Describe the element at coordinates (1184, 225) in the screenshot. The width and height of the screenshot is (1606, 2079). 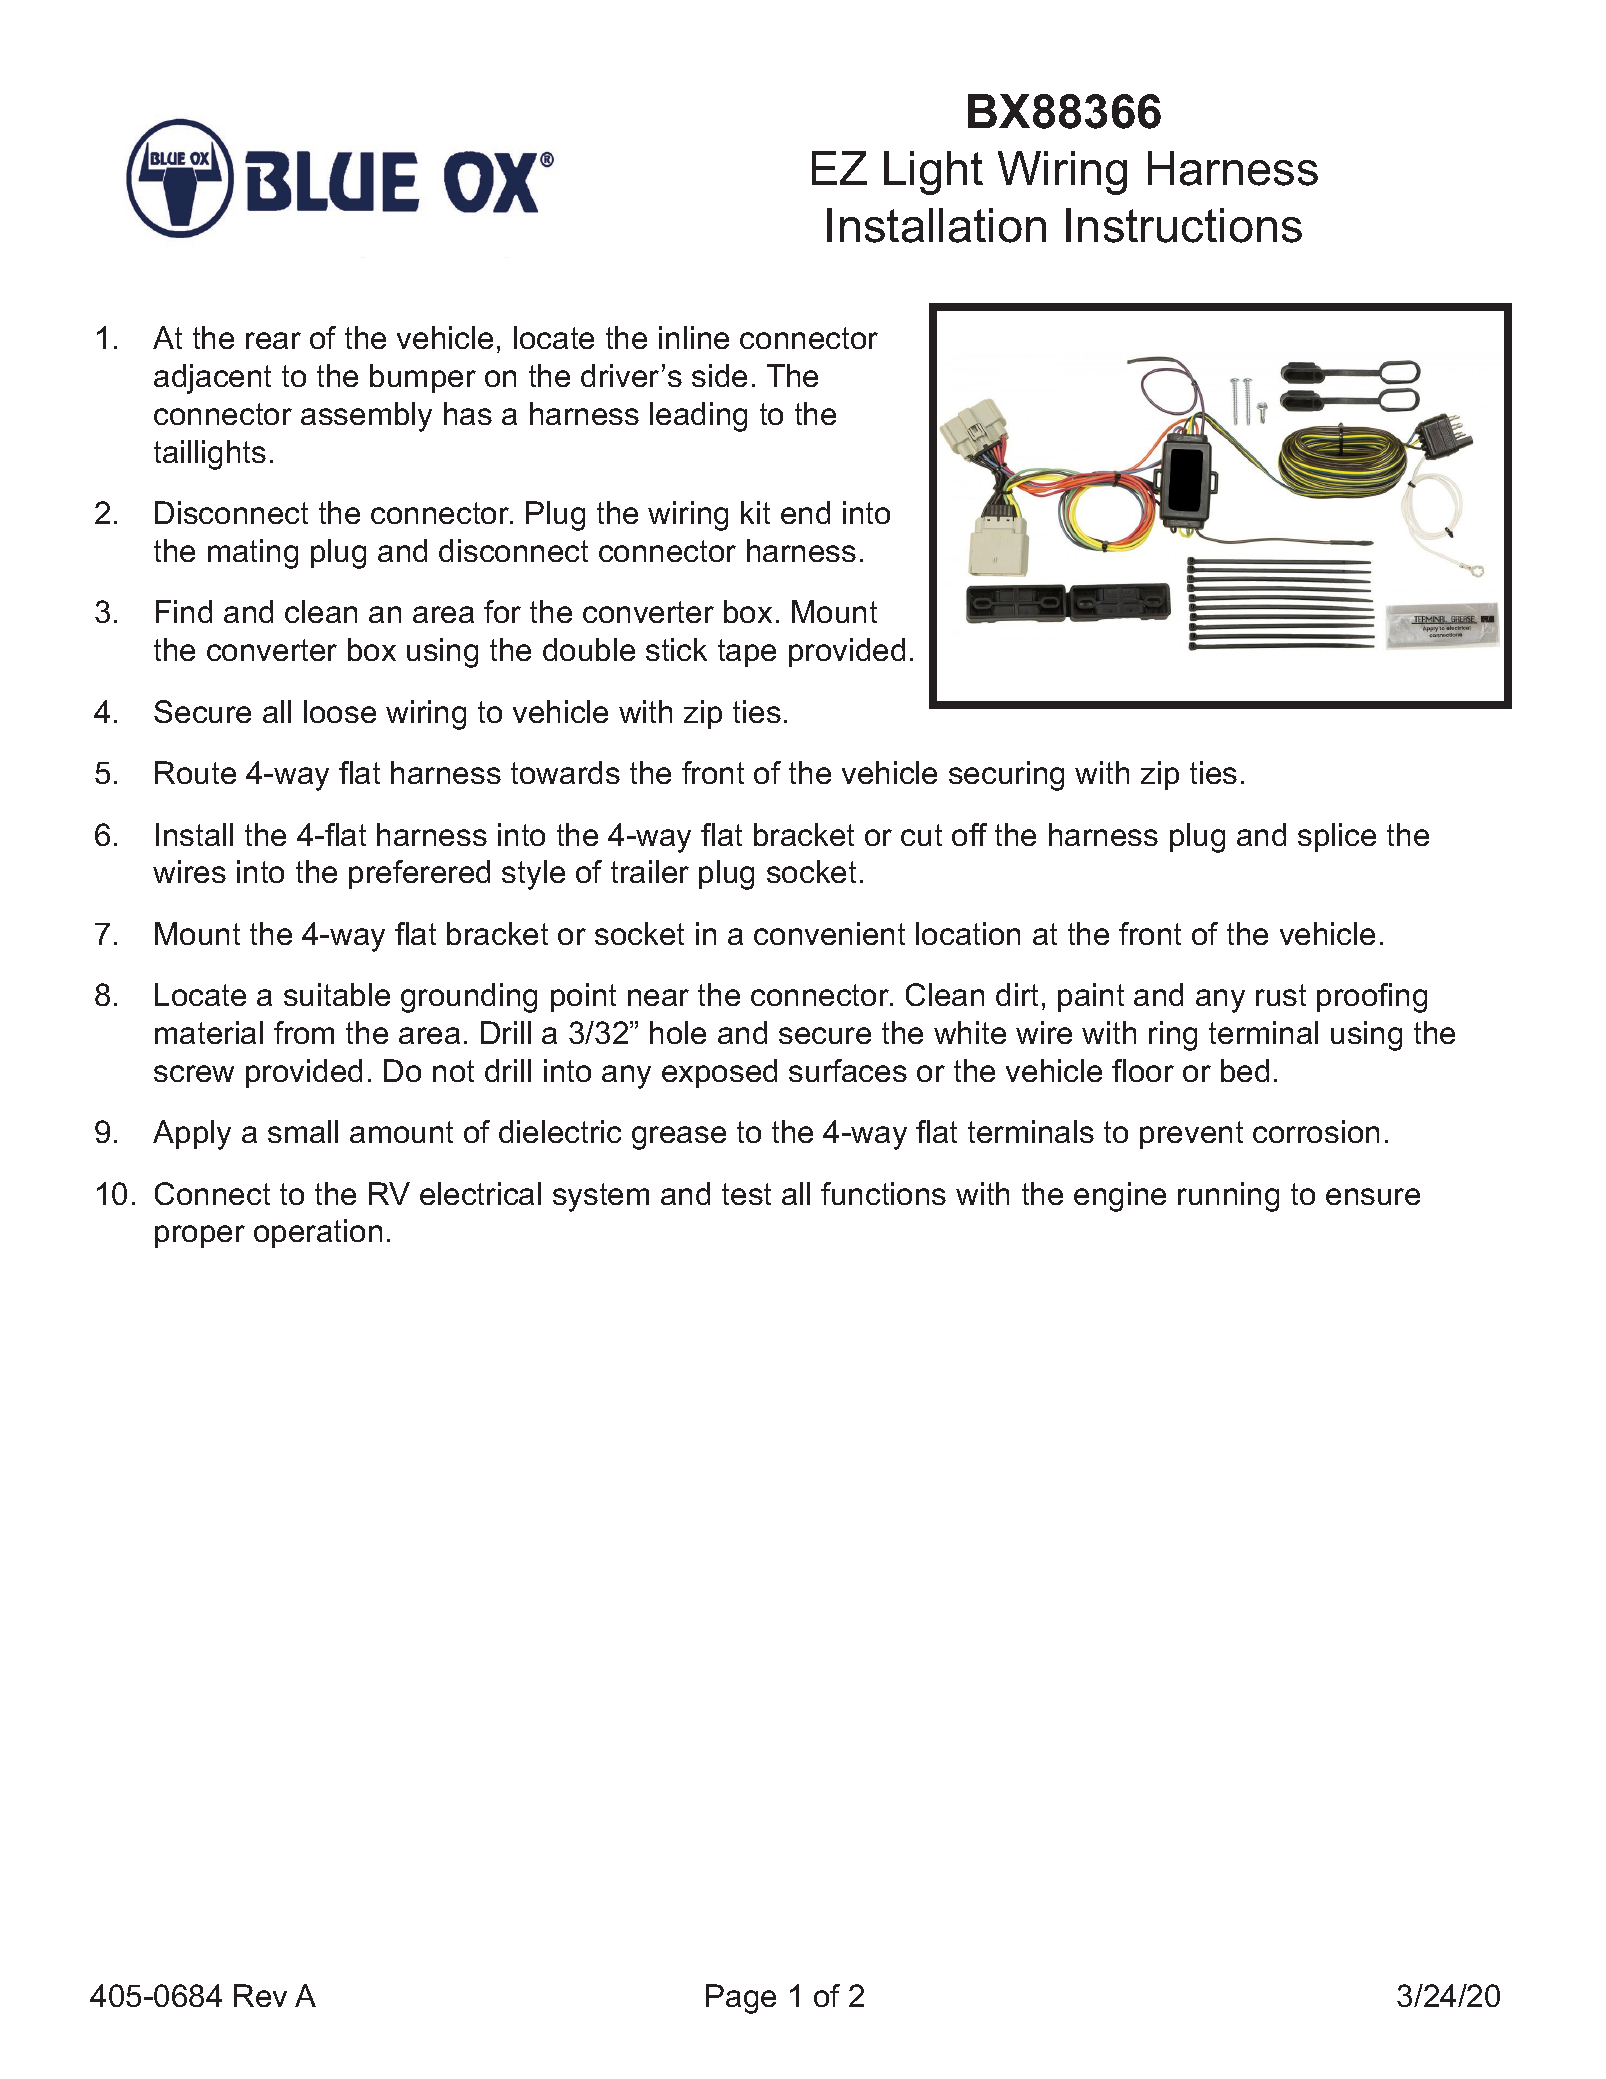
I see `Instructions` at that location.
